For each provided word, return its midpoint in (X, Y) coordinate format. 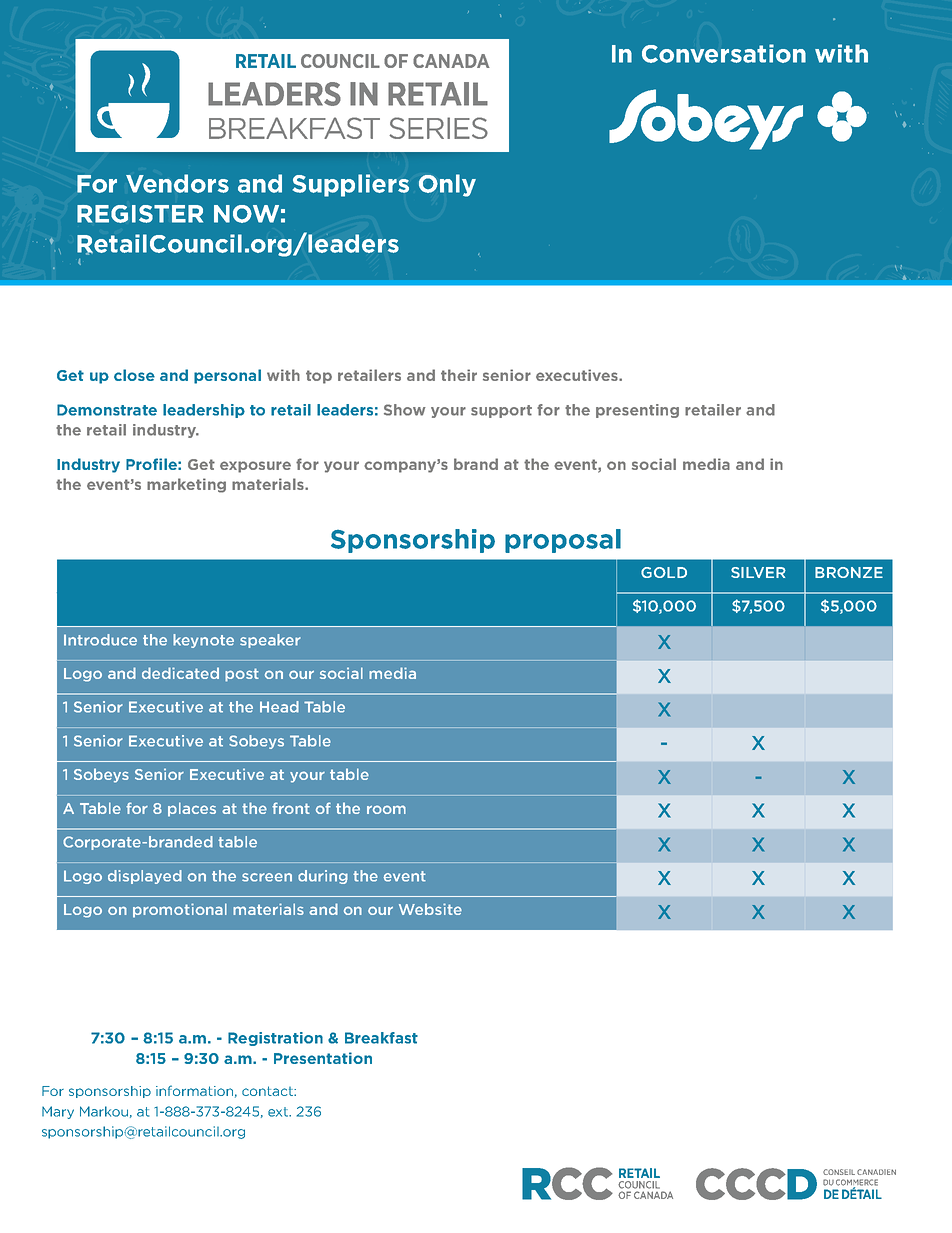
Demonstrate (107, 410)
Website (430, 909)
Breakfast (381, 1038)
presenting (637, 411)
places (192, 809)
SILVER (758, 572)
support (501, 411)
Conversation (724, 53)
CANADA (451, 61)
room (386, 809)
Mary (58, 1112)
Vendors (177, 183)
